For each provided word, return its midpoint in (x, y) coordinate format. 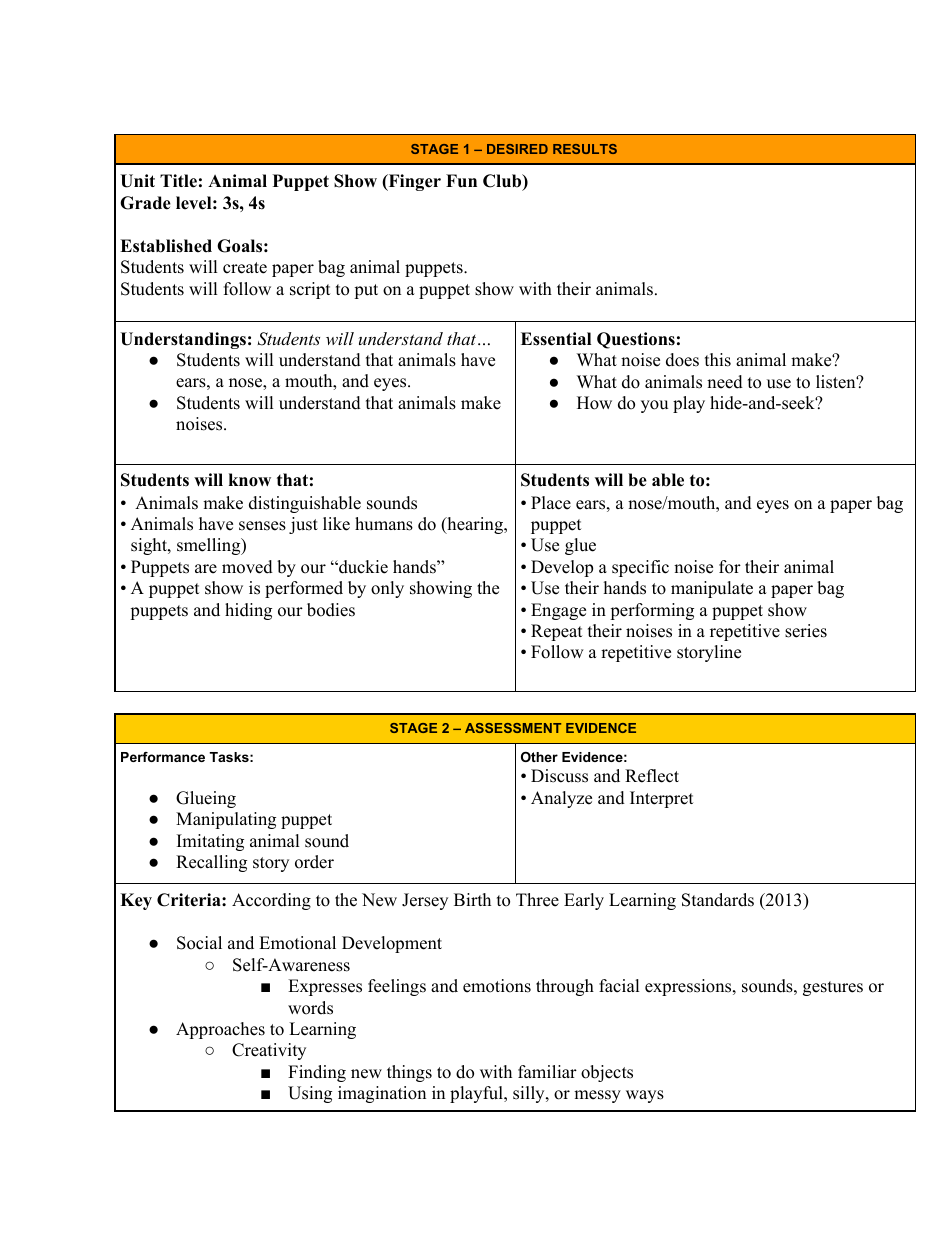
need (725, 382)
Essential (556, 339)
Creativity (269, 1051)
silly (530, 1094)
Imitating (210, 842)
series (806, 631)
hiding (248, 611)
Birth (472, 899)
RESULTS (585, 149)
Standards (718, 900)
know (250, 480)
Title (178, 181)
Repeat (557, 632)
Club (503, 182)
